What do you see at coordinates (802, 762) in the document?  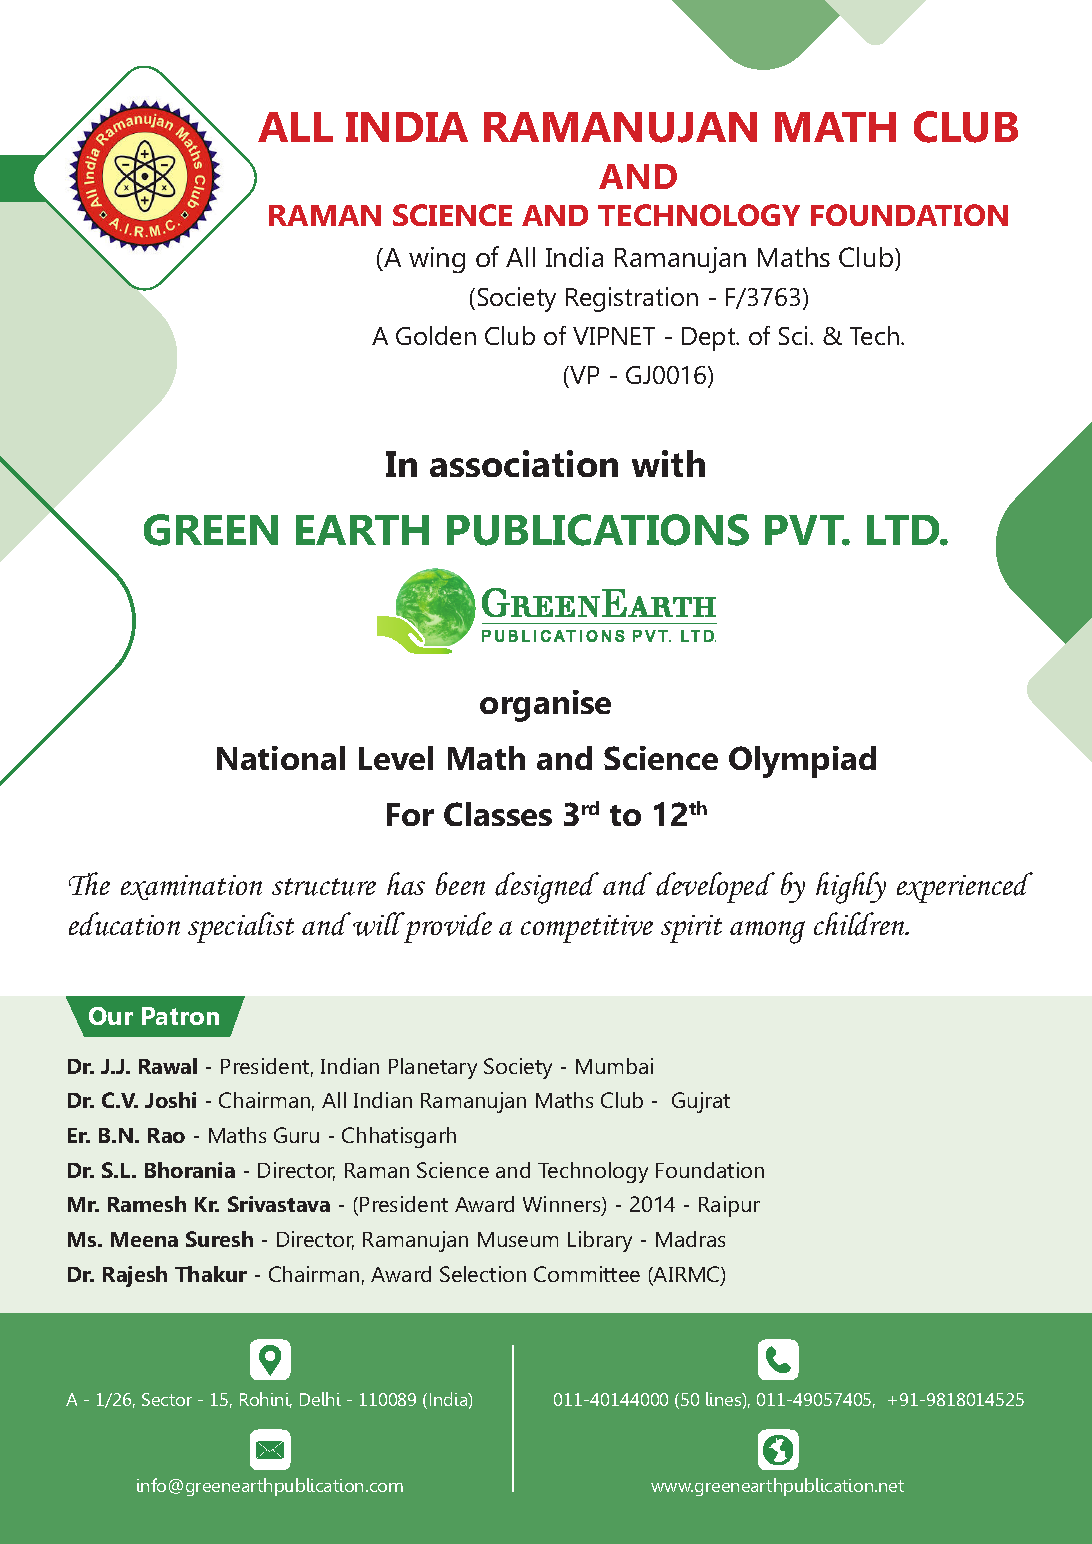 I see `Olympiad` at bounding box center [802, 762].
